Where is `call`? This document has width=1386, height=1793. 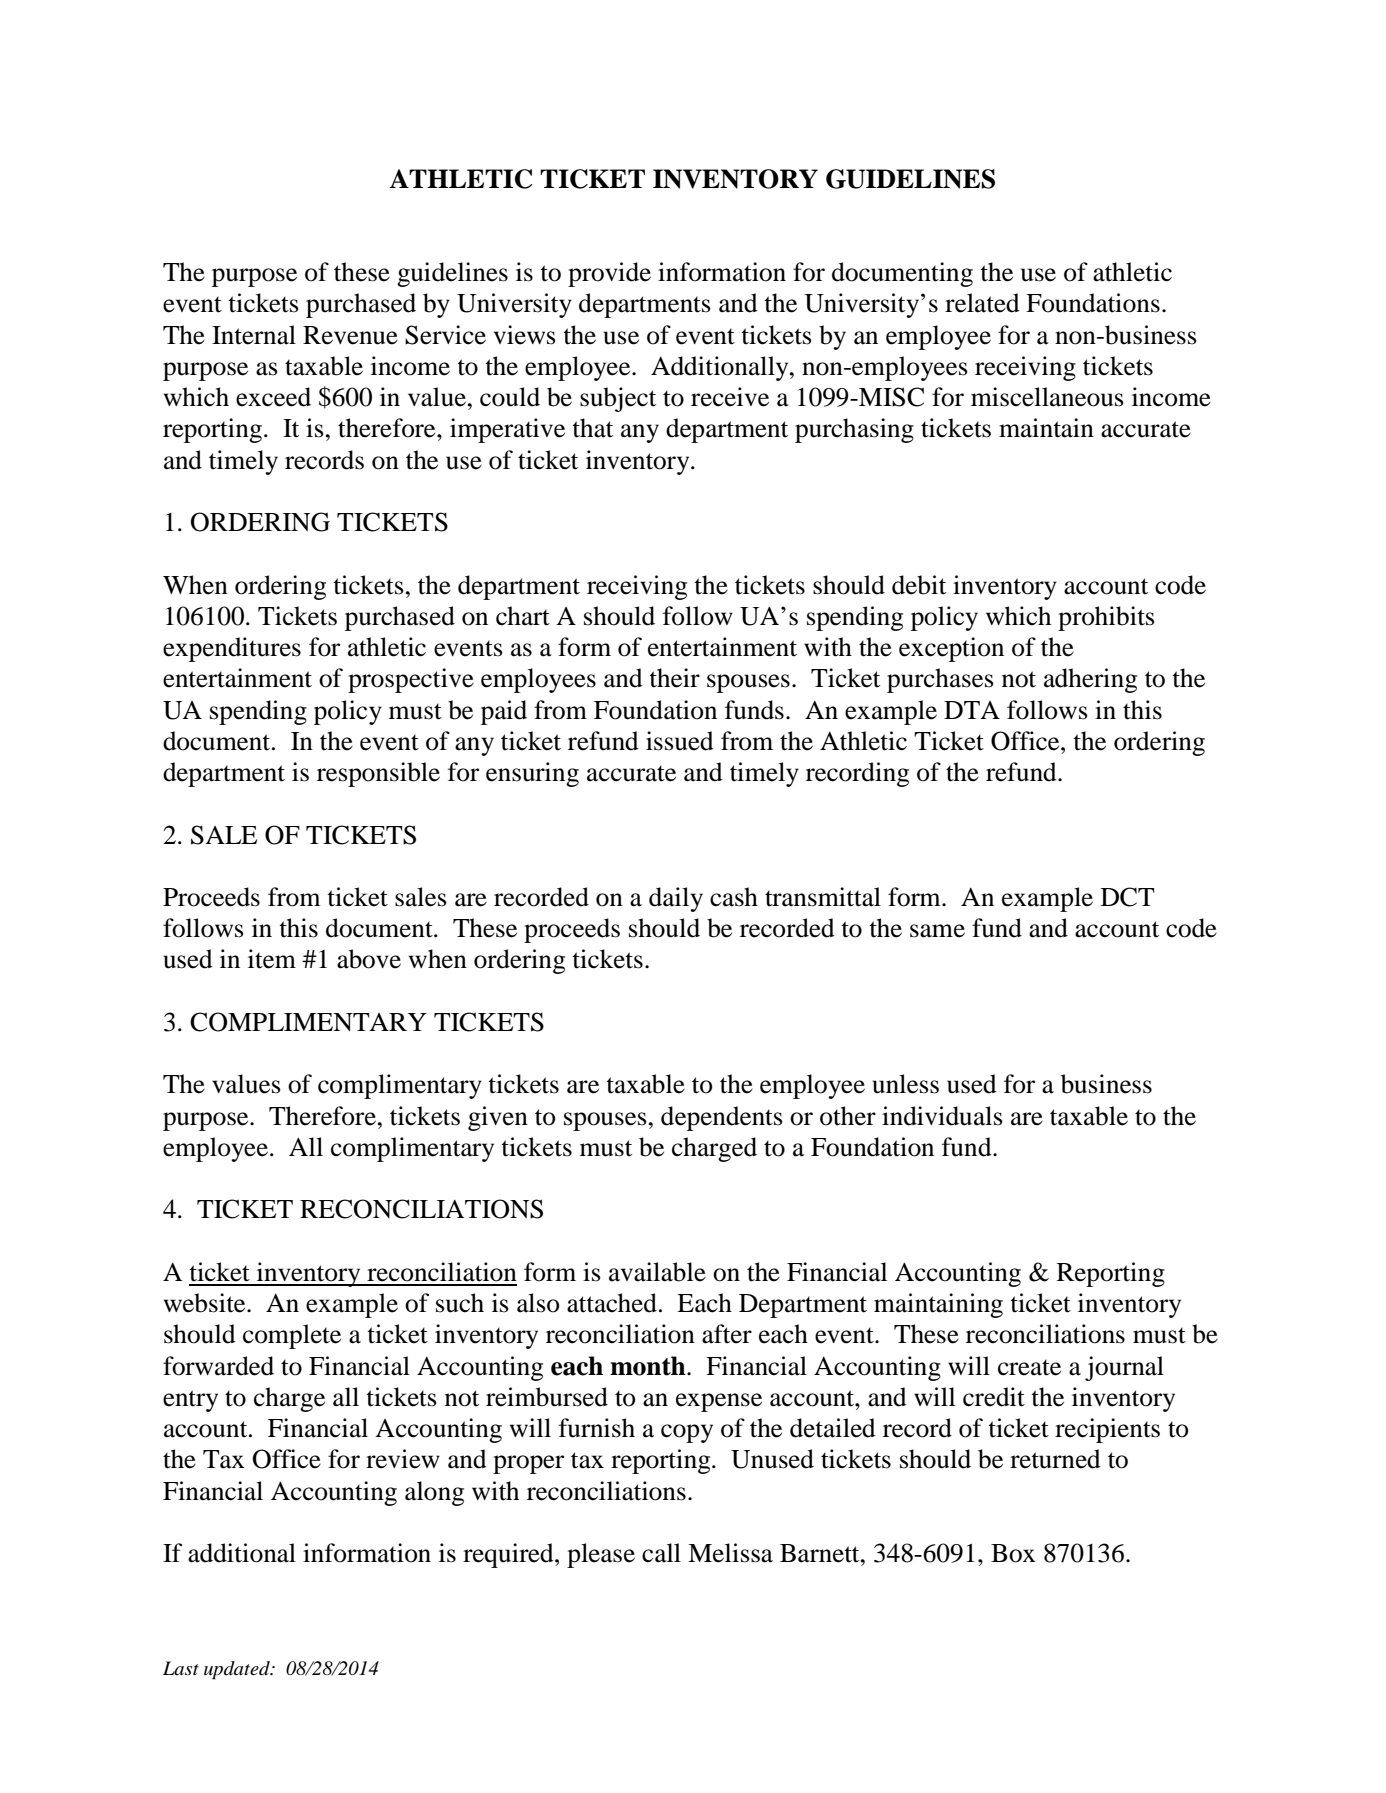
call is located at coordinates (661, 1553).
